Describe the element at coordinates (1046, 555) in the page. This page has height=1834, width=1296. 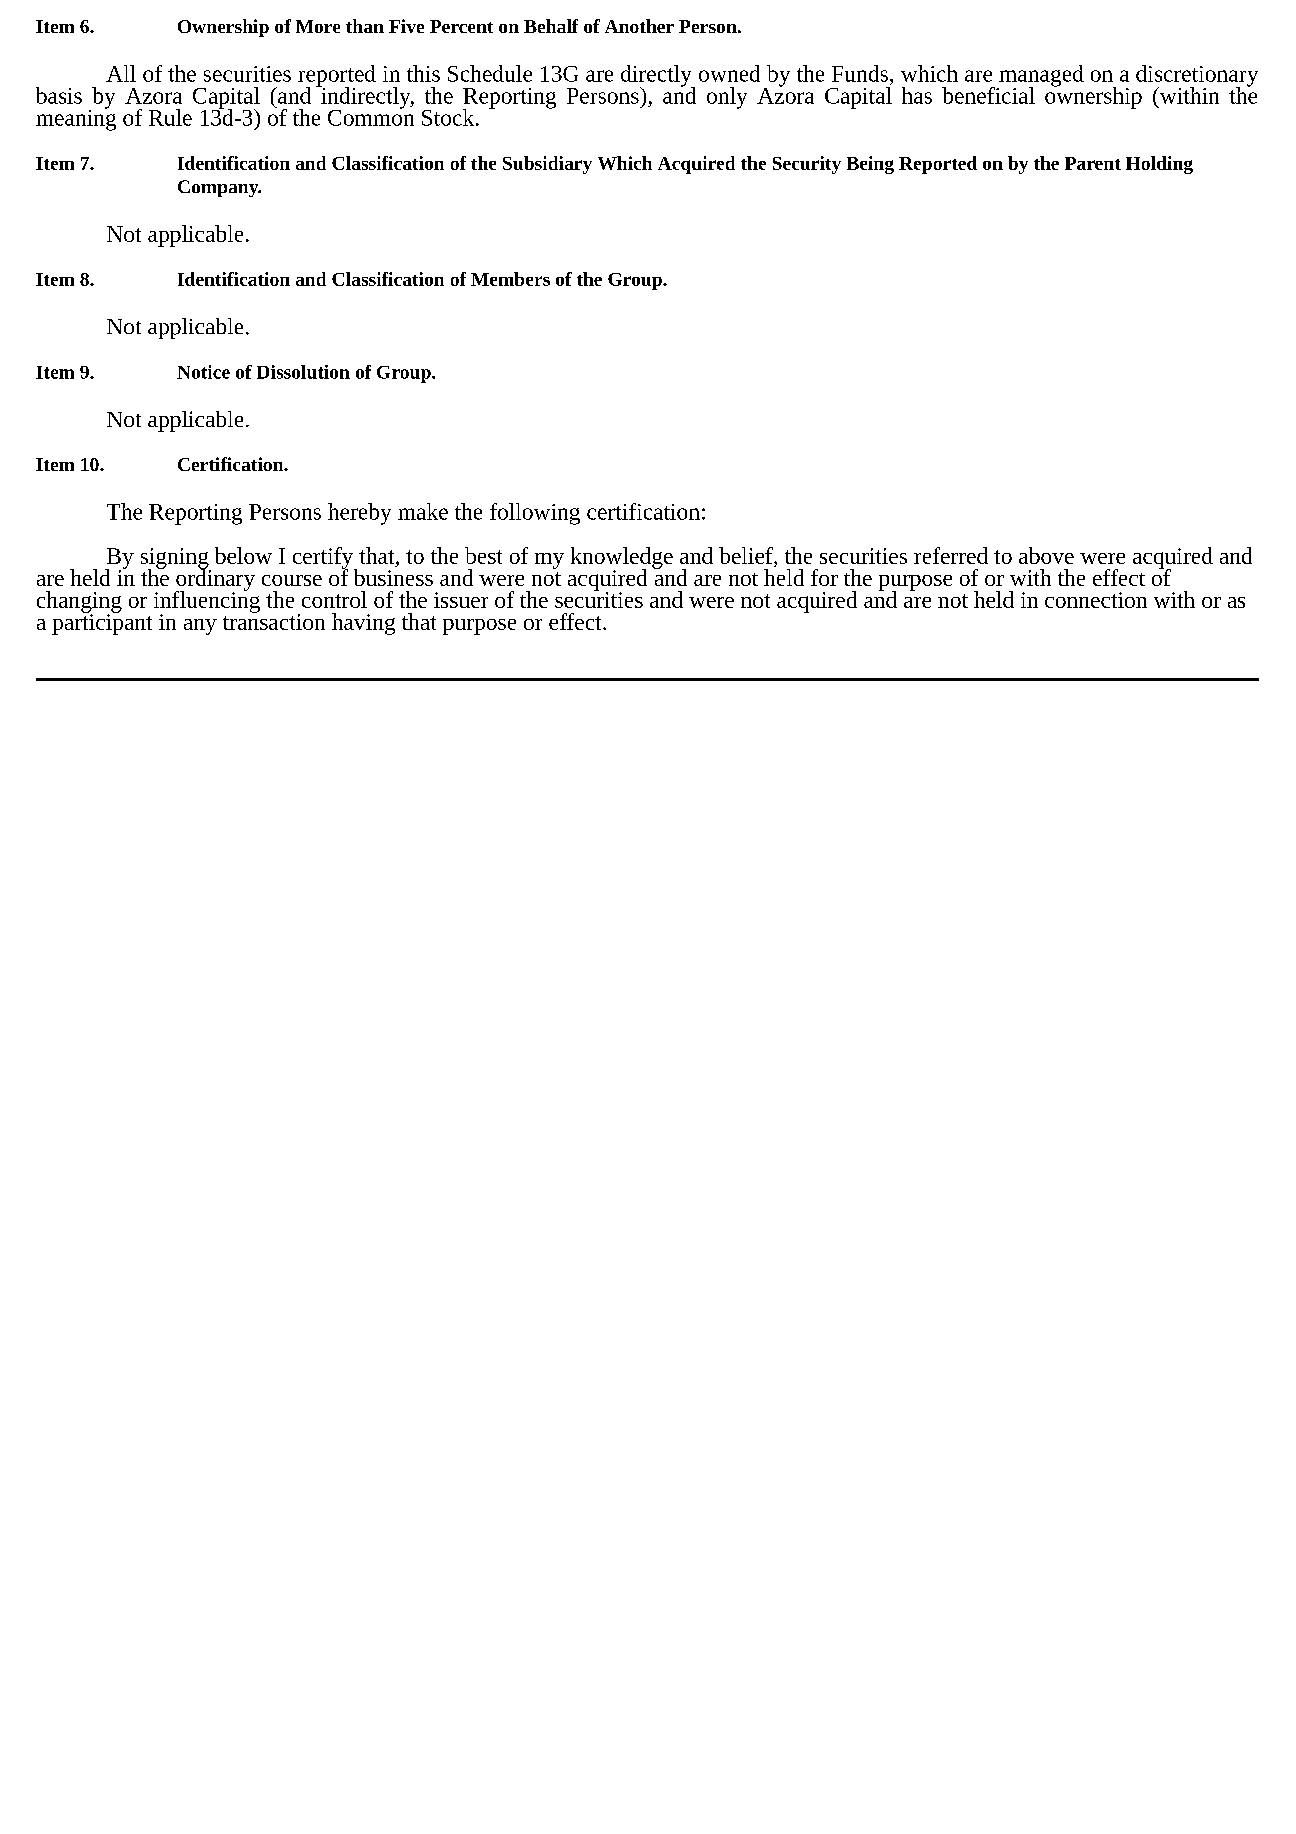
I see `above` at that location.
